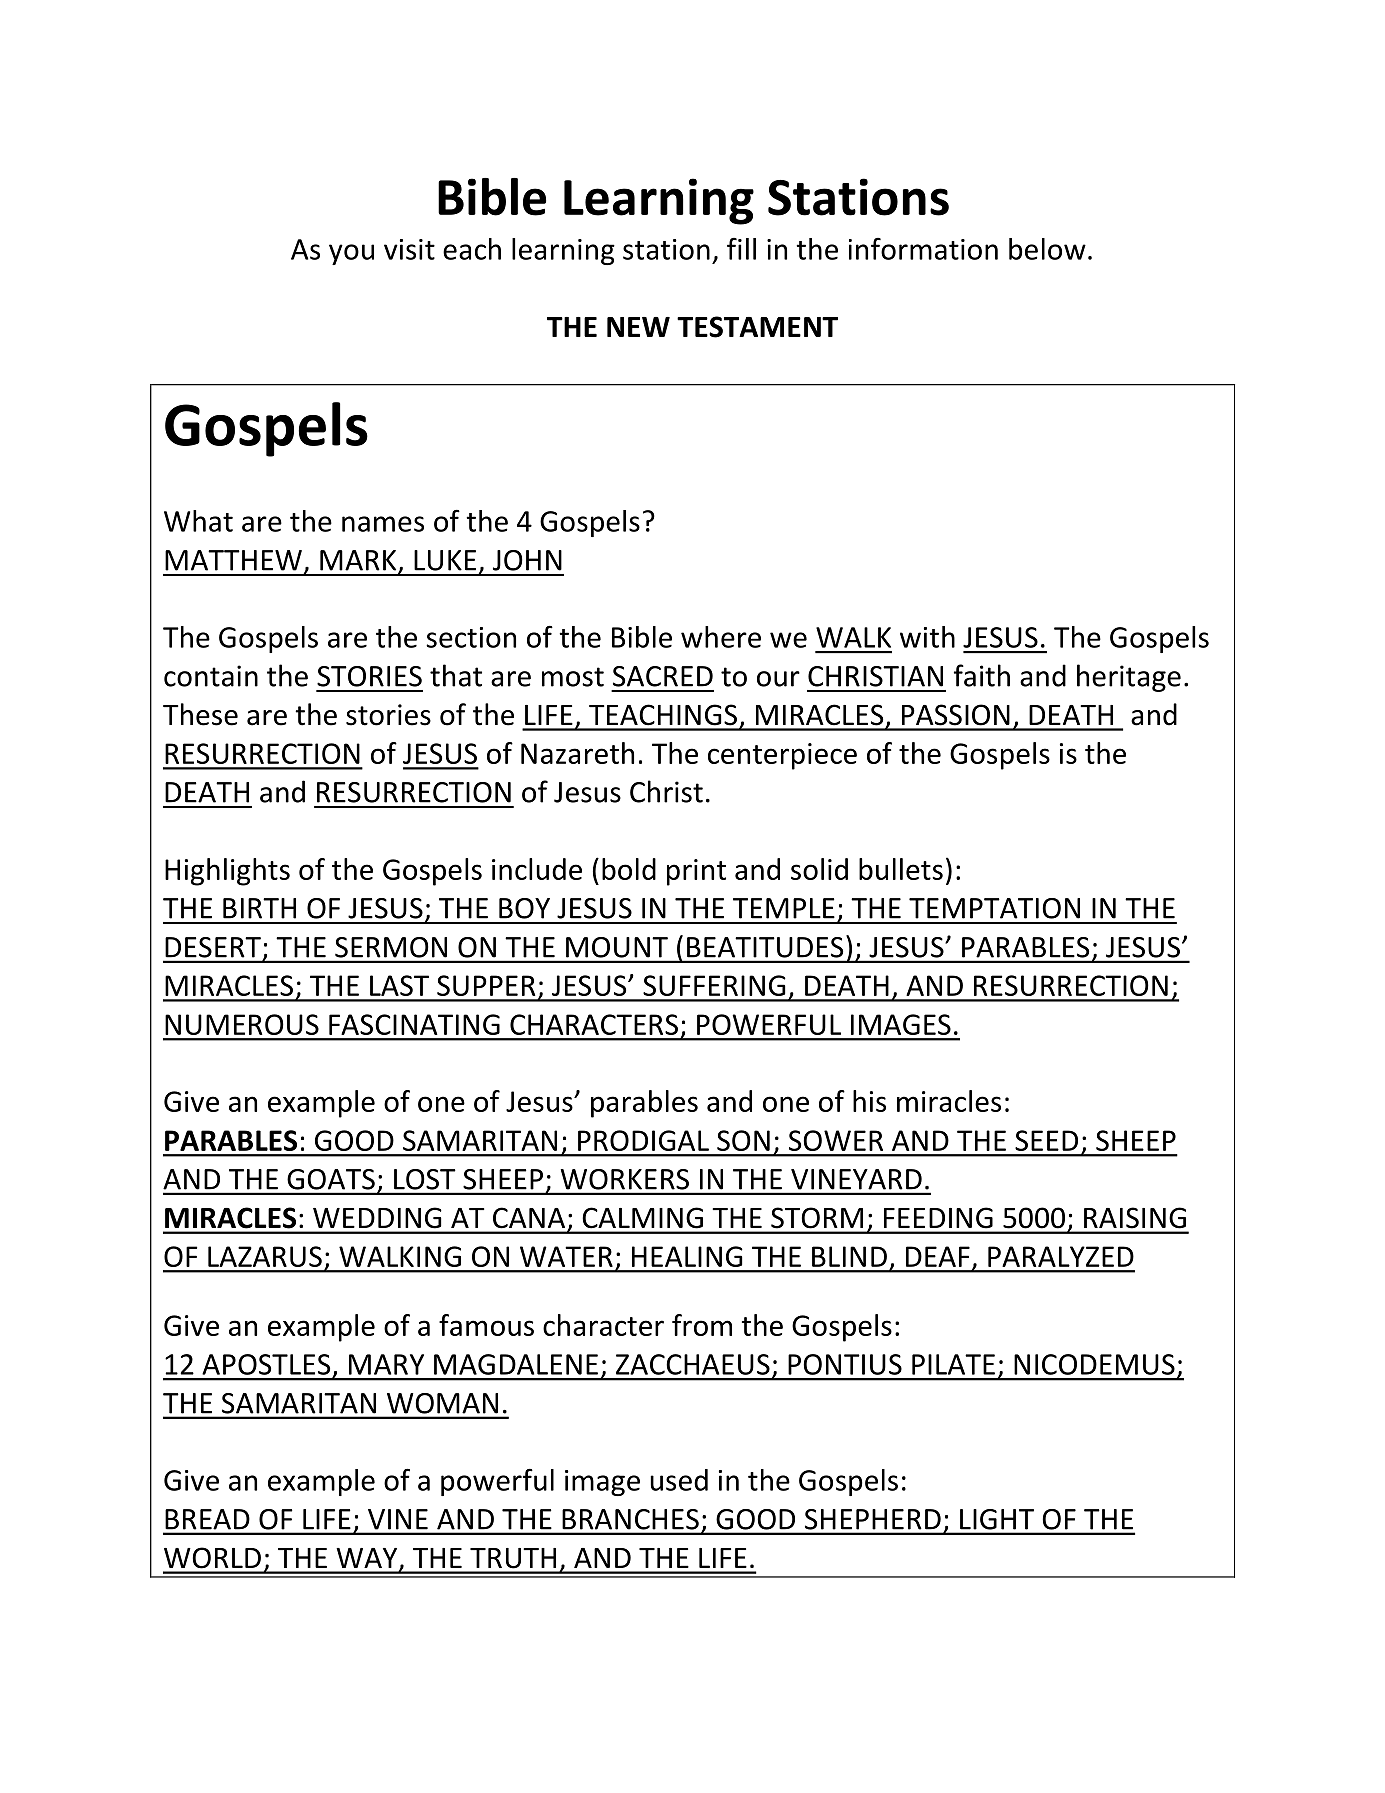 Image resolution: width=1385 pixels, height=1793 pixels. Describe the element at coordinates (994, 908) in the page. I see `TEMPTATION` at that location.
